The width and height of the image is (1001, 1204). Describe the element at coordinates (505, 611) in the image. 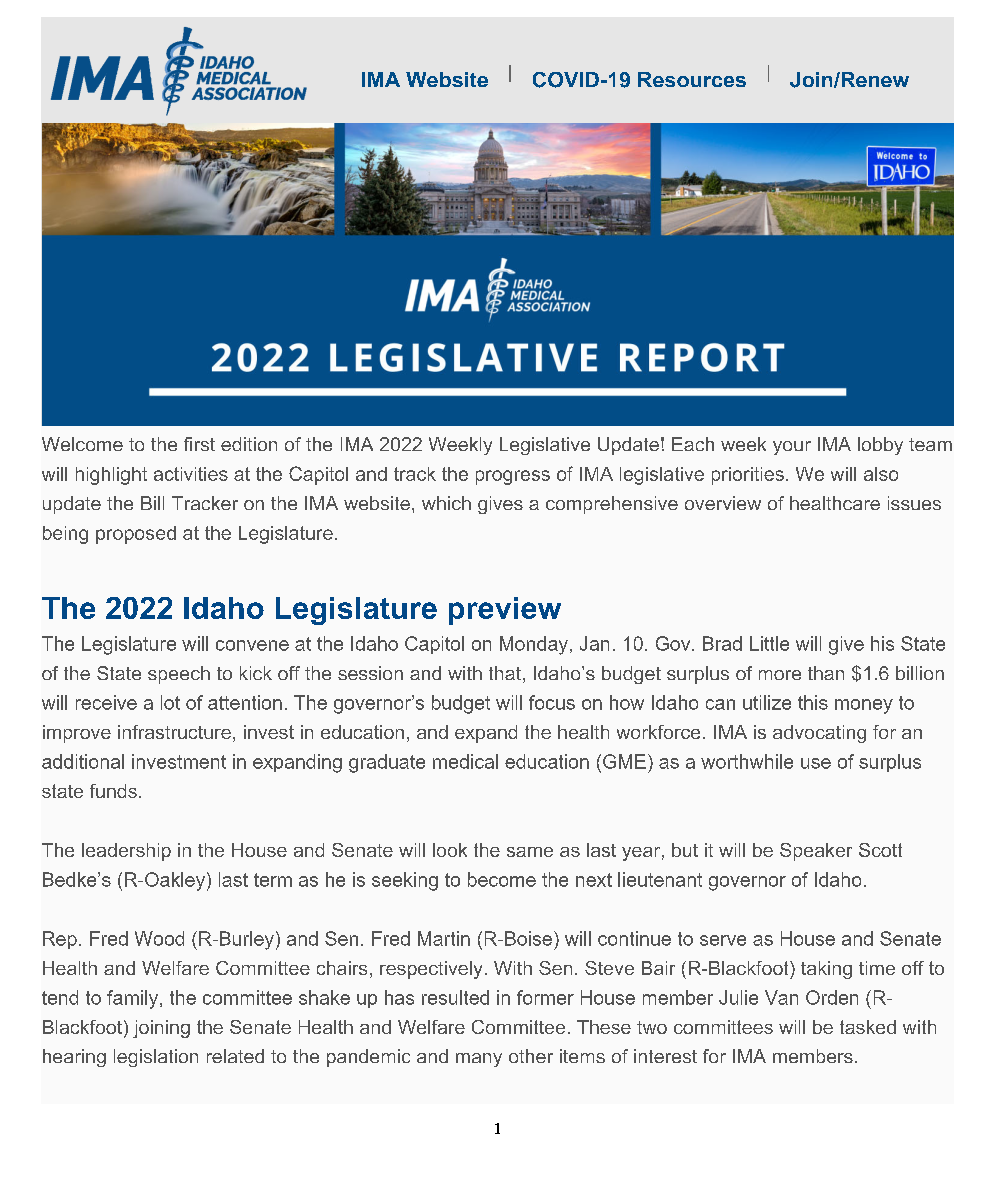

I see `preview` at that location.
